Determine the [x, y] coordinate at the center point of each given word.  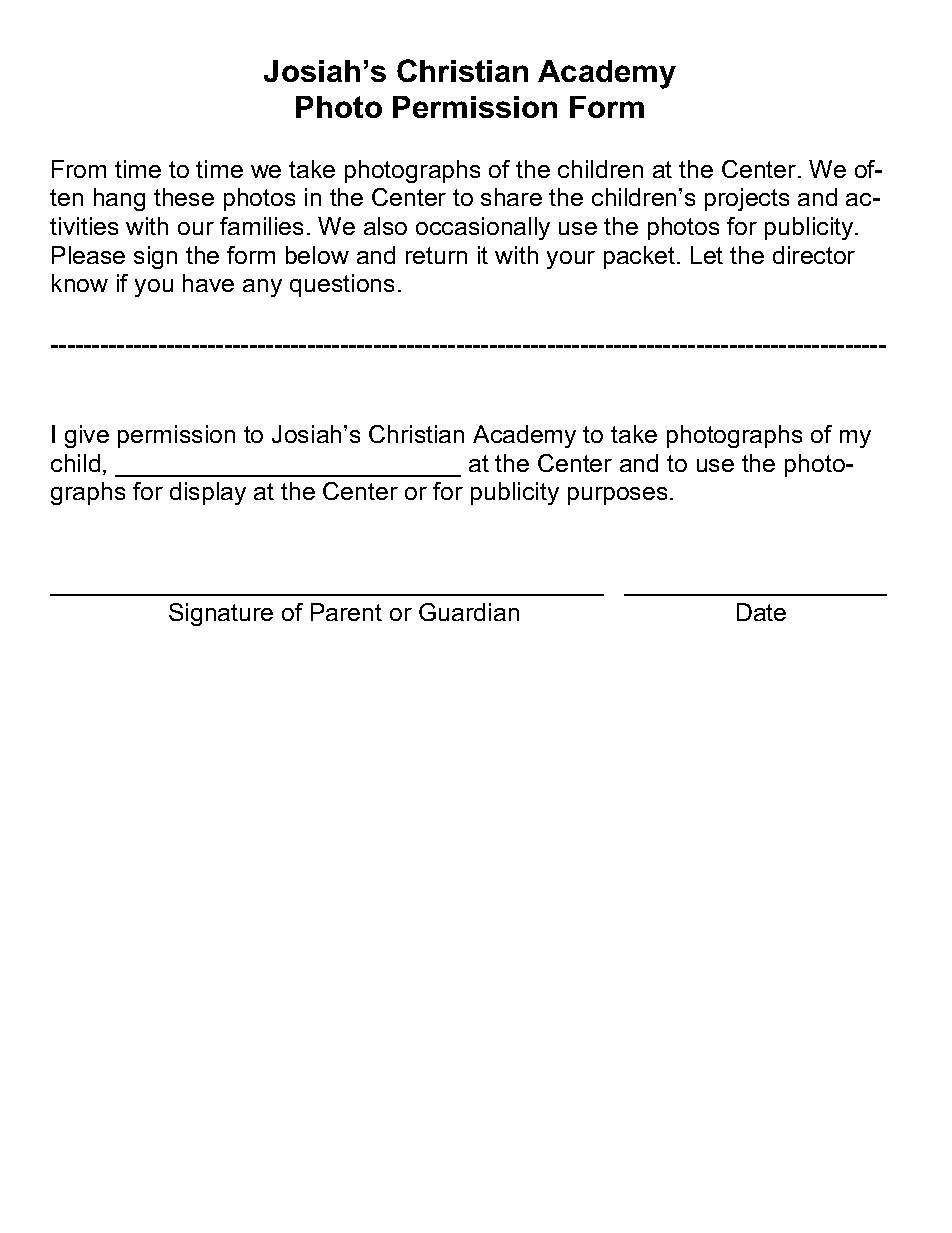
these [184, 197]
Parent [346, 612]
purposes [617, 496]
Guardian [469, 612]
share [511, 197]
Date [761, 612]
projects [747, 199]
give [87, 436]
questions [342, 285]
